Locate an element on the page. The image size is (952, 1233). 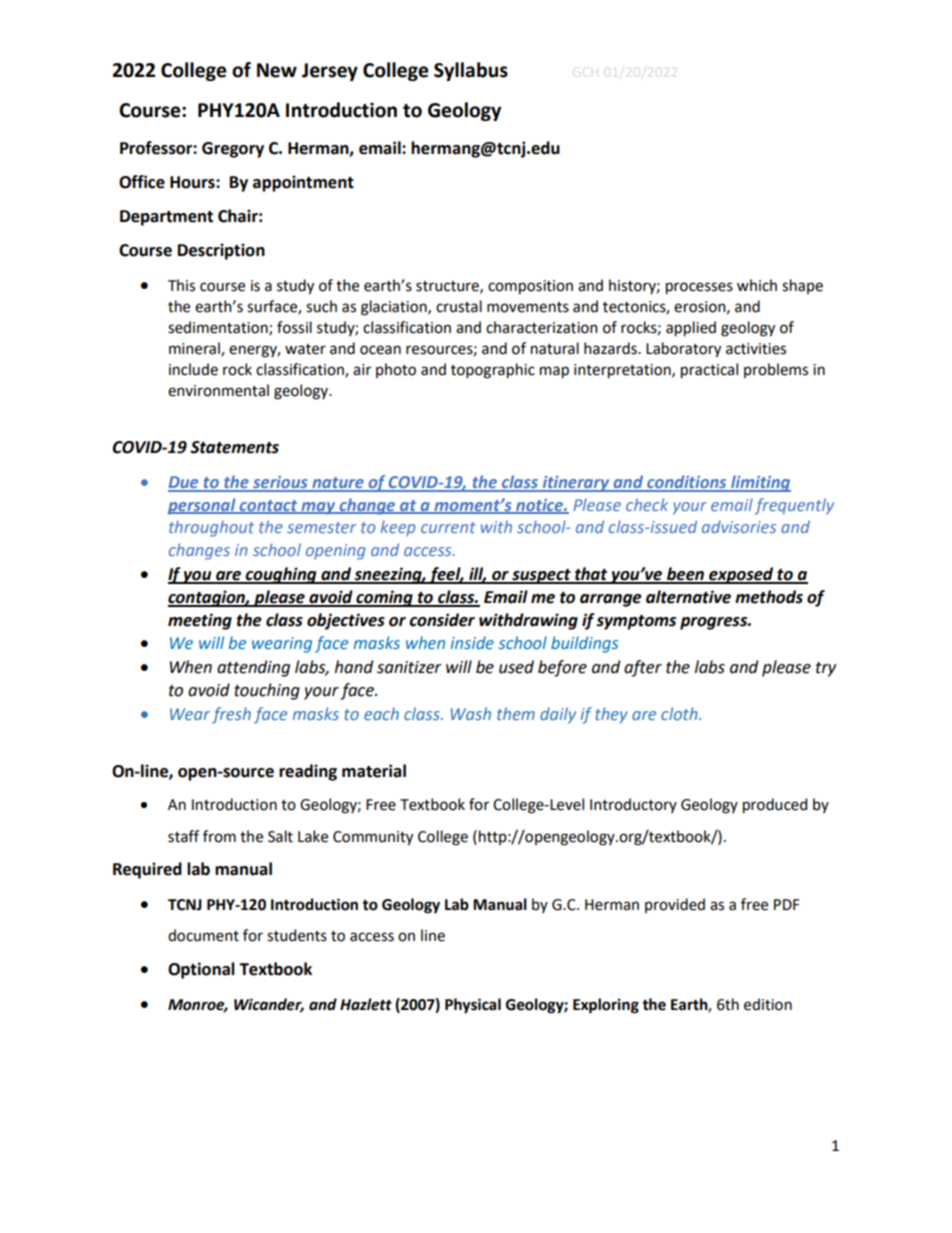
which is located at coordinates (757, 285).
